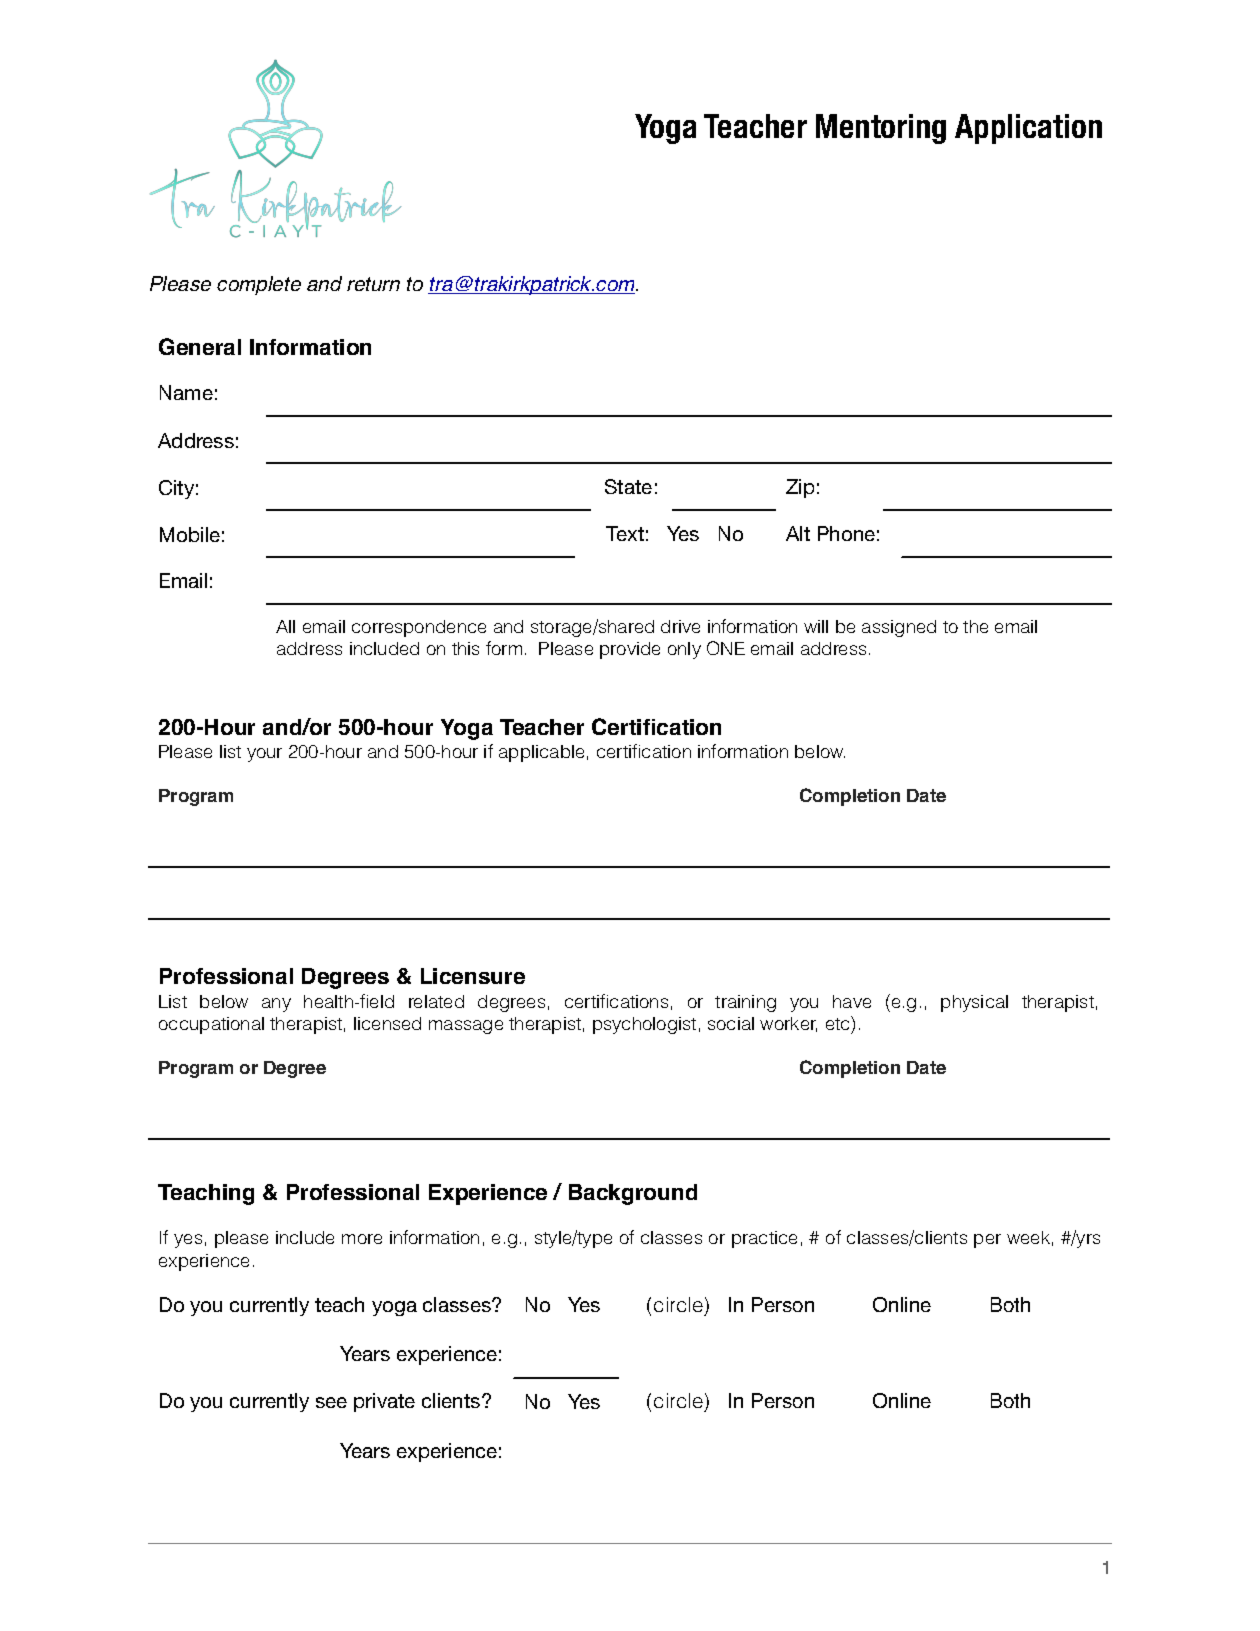  Describe the element at coordinates (899, 628) in the page. I see `assigned` at that location.
